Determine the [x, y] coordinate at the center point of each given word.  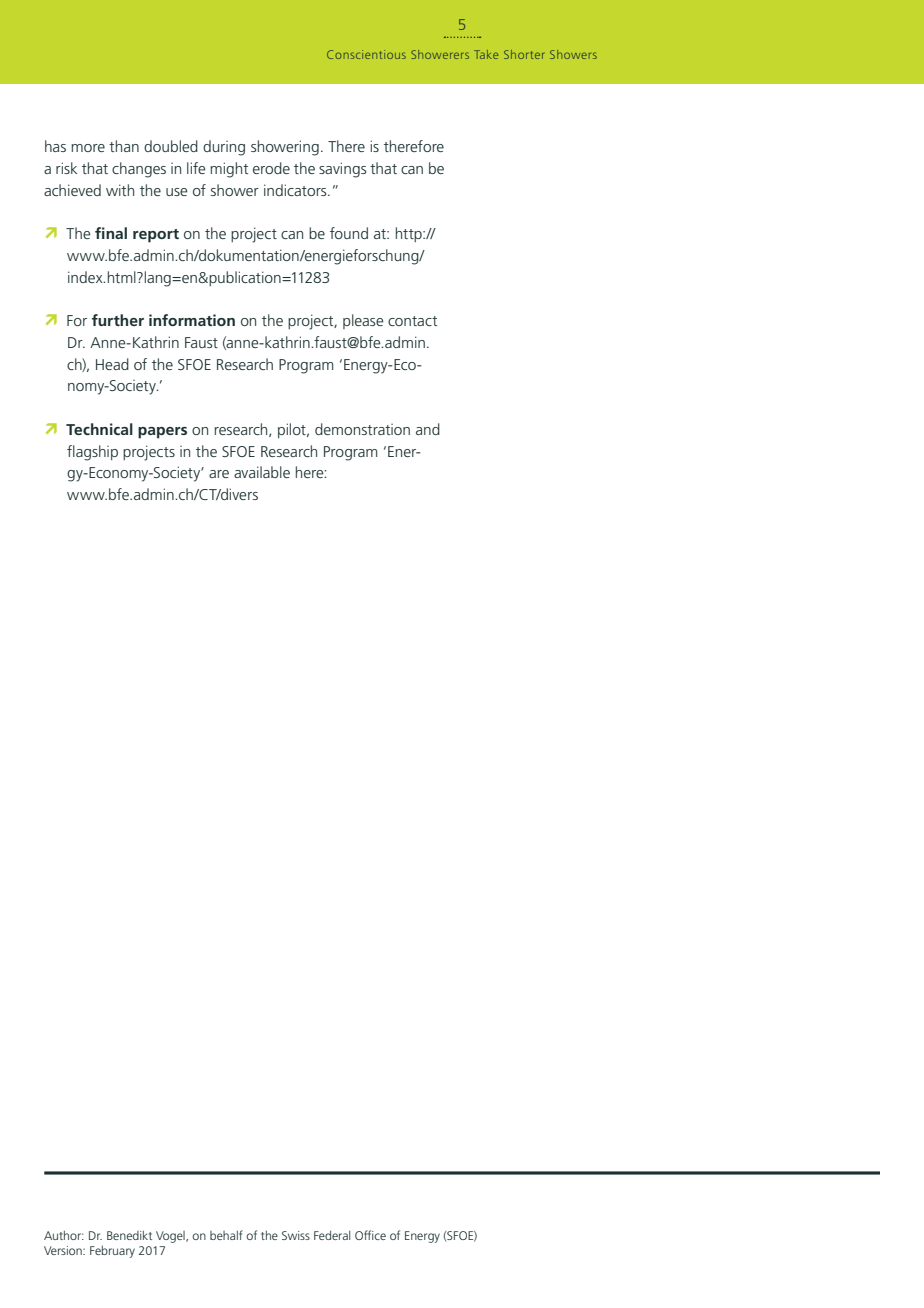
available [262, 472]
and [428, 429]
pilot [293, 430]
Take [486, 54]
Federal [332, 1235]
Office [370, 1235]
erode [271, 168]
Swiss [296, 1235]
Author [64, 1235]
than [124, 146]
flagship [92, 453]
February [112, 1252]
